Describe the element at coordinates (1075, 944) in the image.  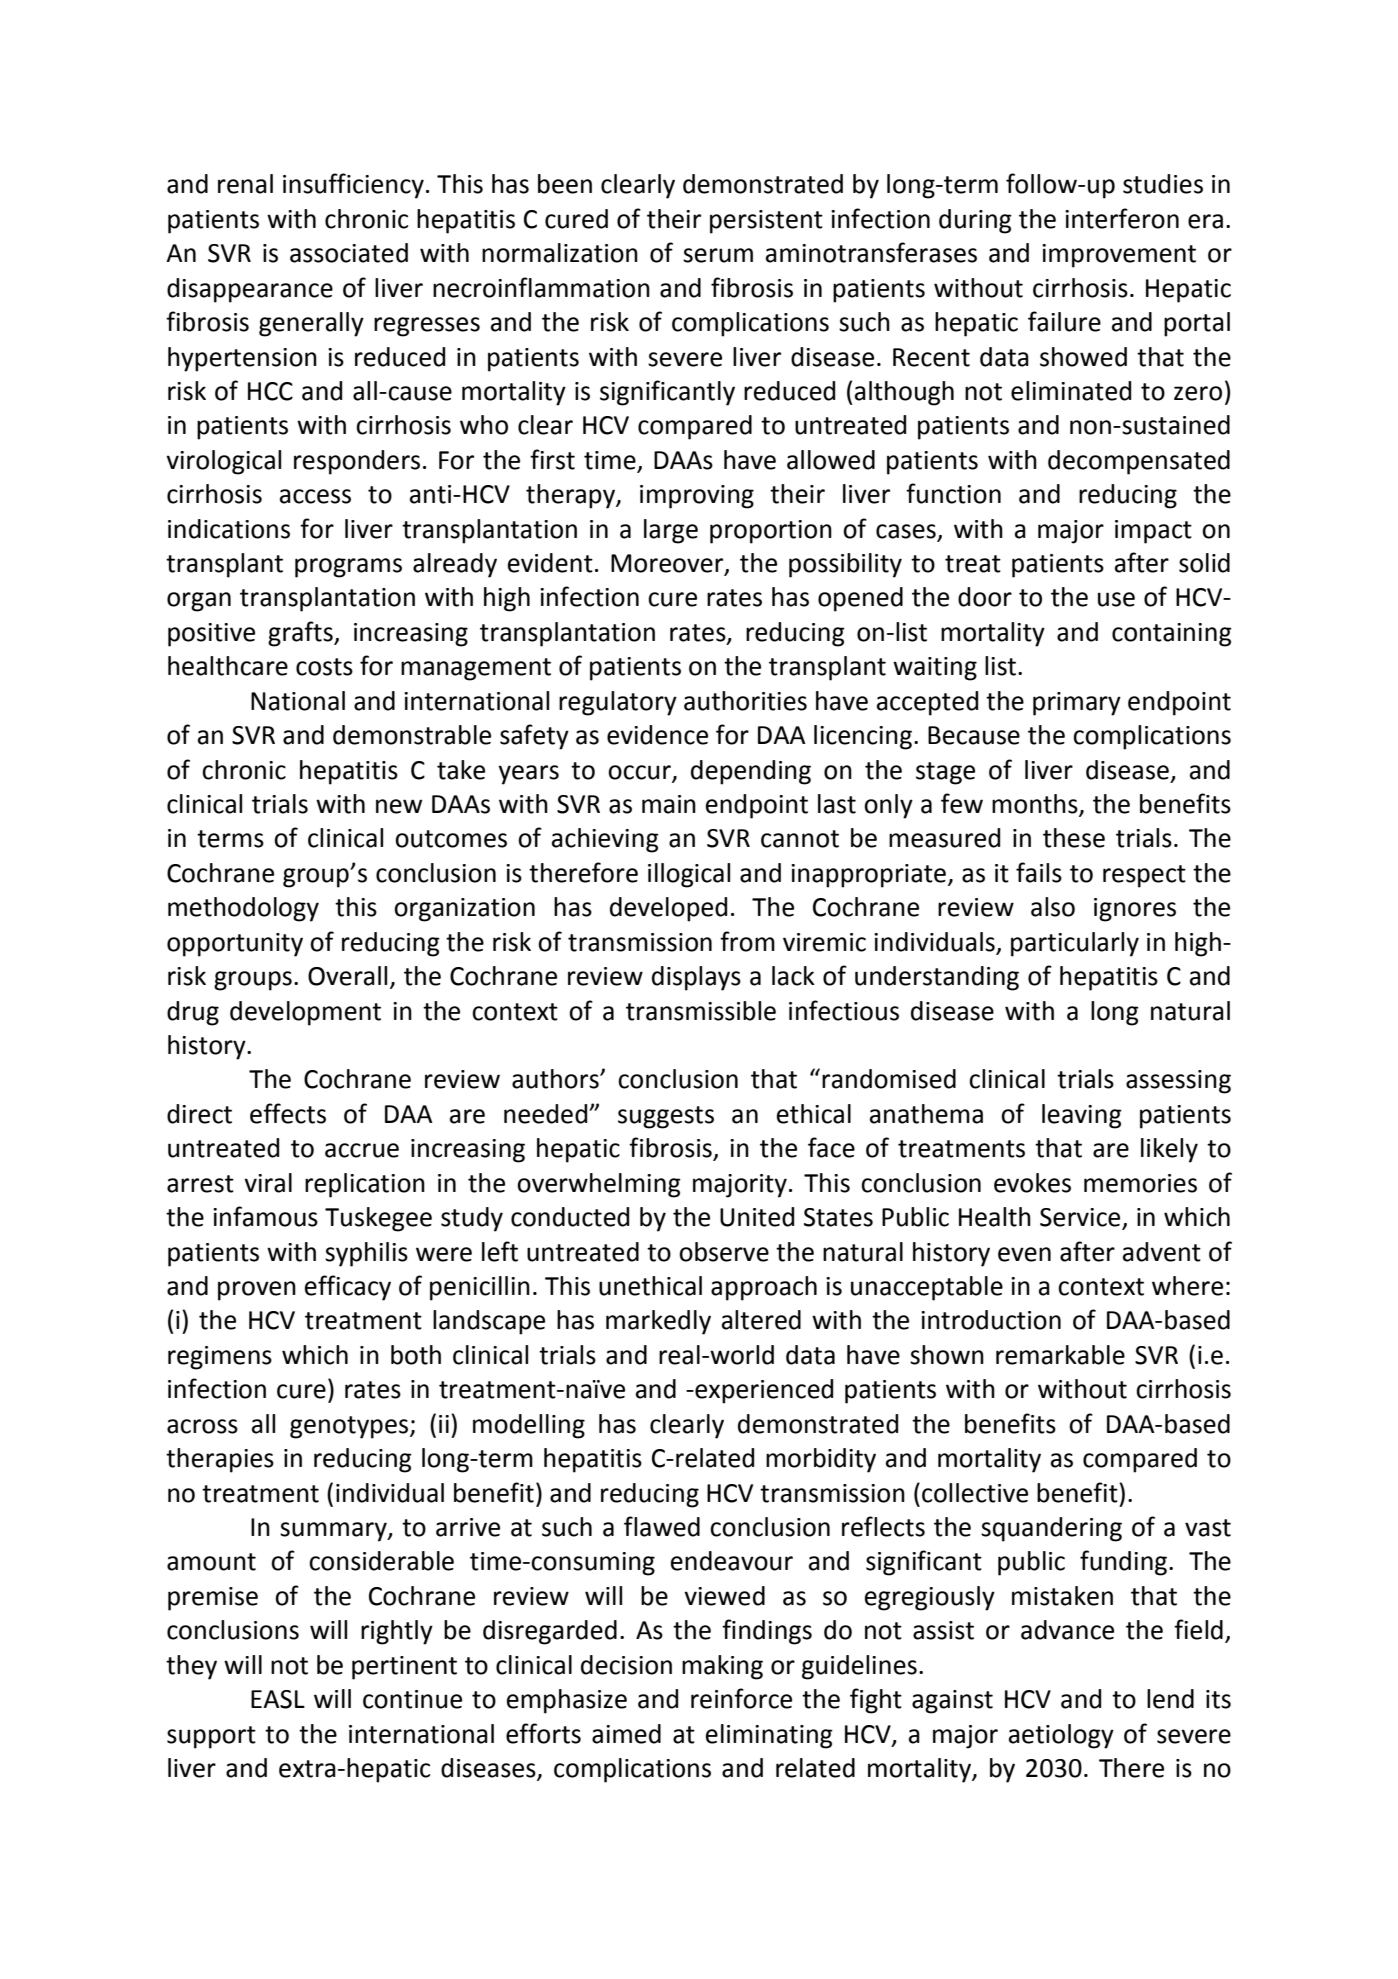
I see `particularly` at that location.
